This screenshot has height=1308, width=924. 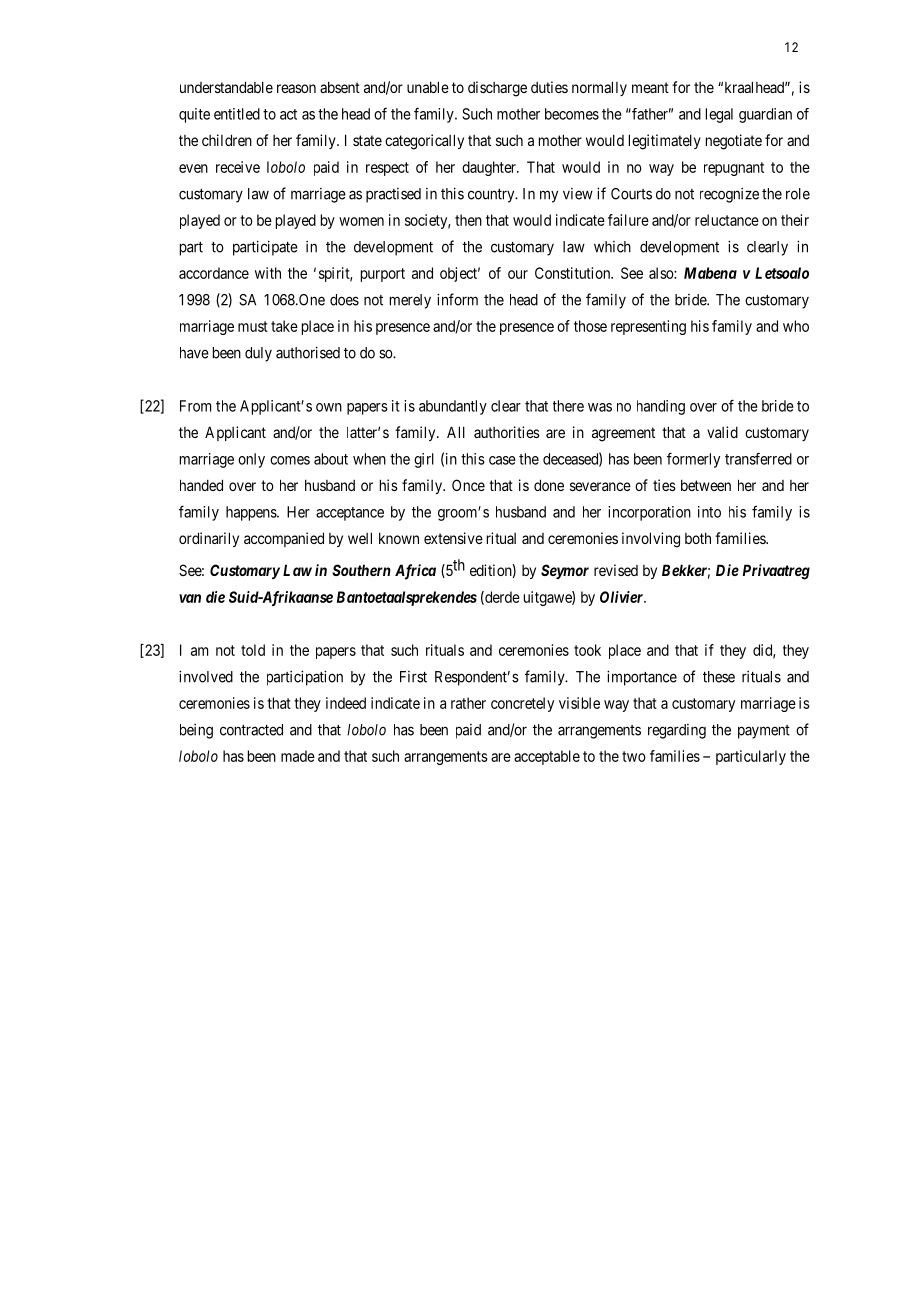 What do you see at coordinates (497, 89) in the screenshot?
I see `discharge` at bounding box center [497, 89].
